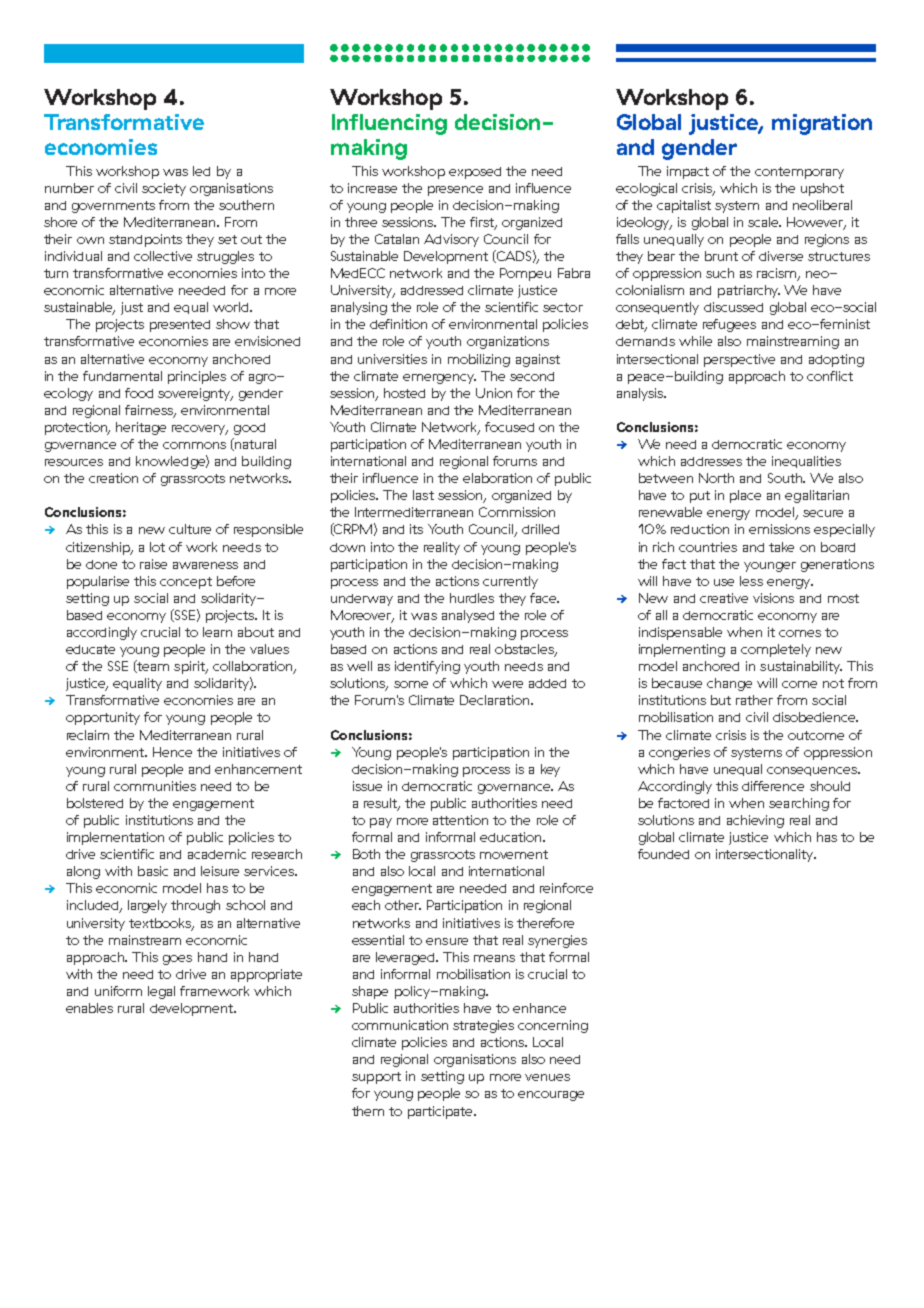 This image has width=924, height=1308. Describe the element at coordinates (155, 786) in the image. I see `communities` at that location.
